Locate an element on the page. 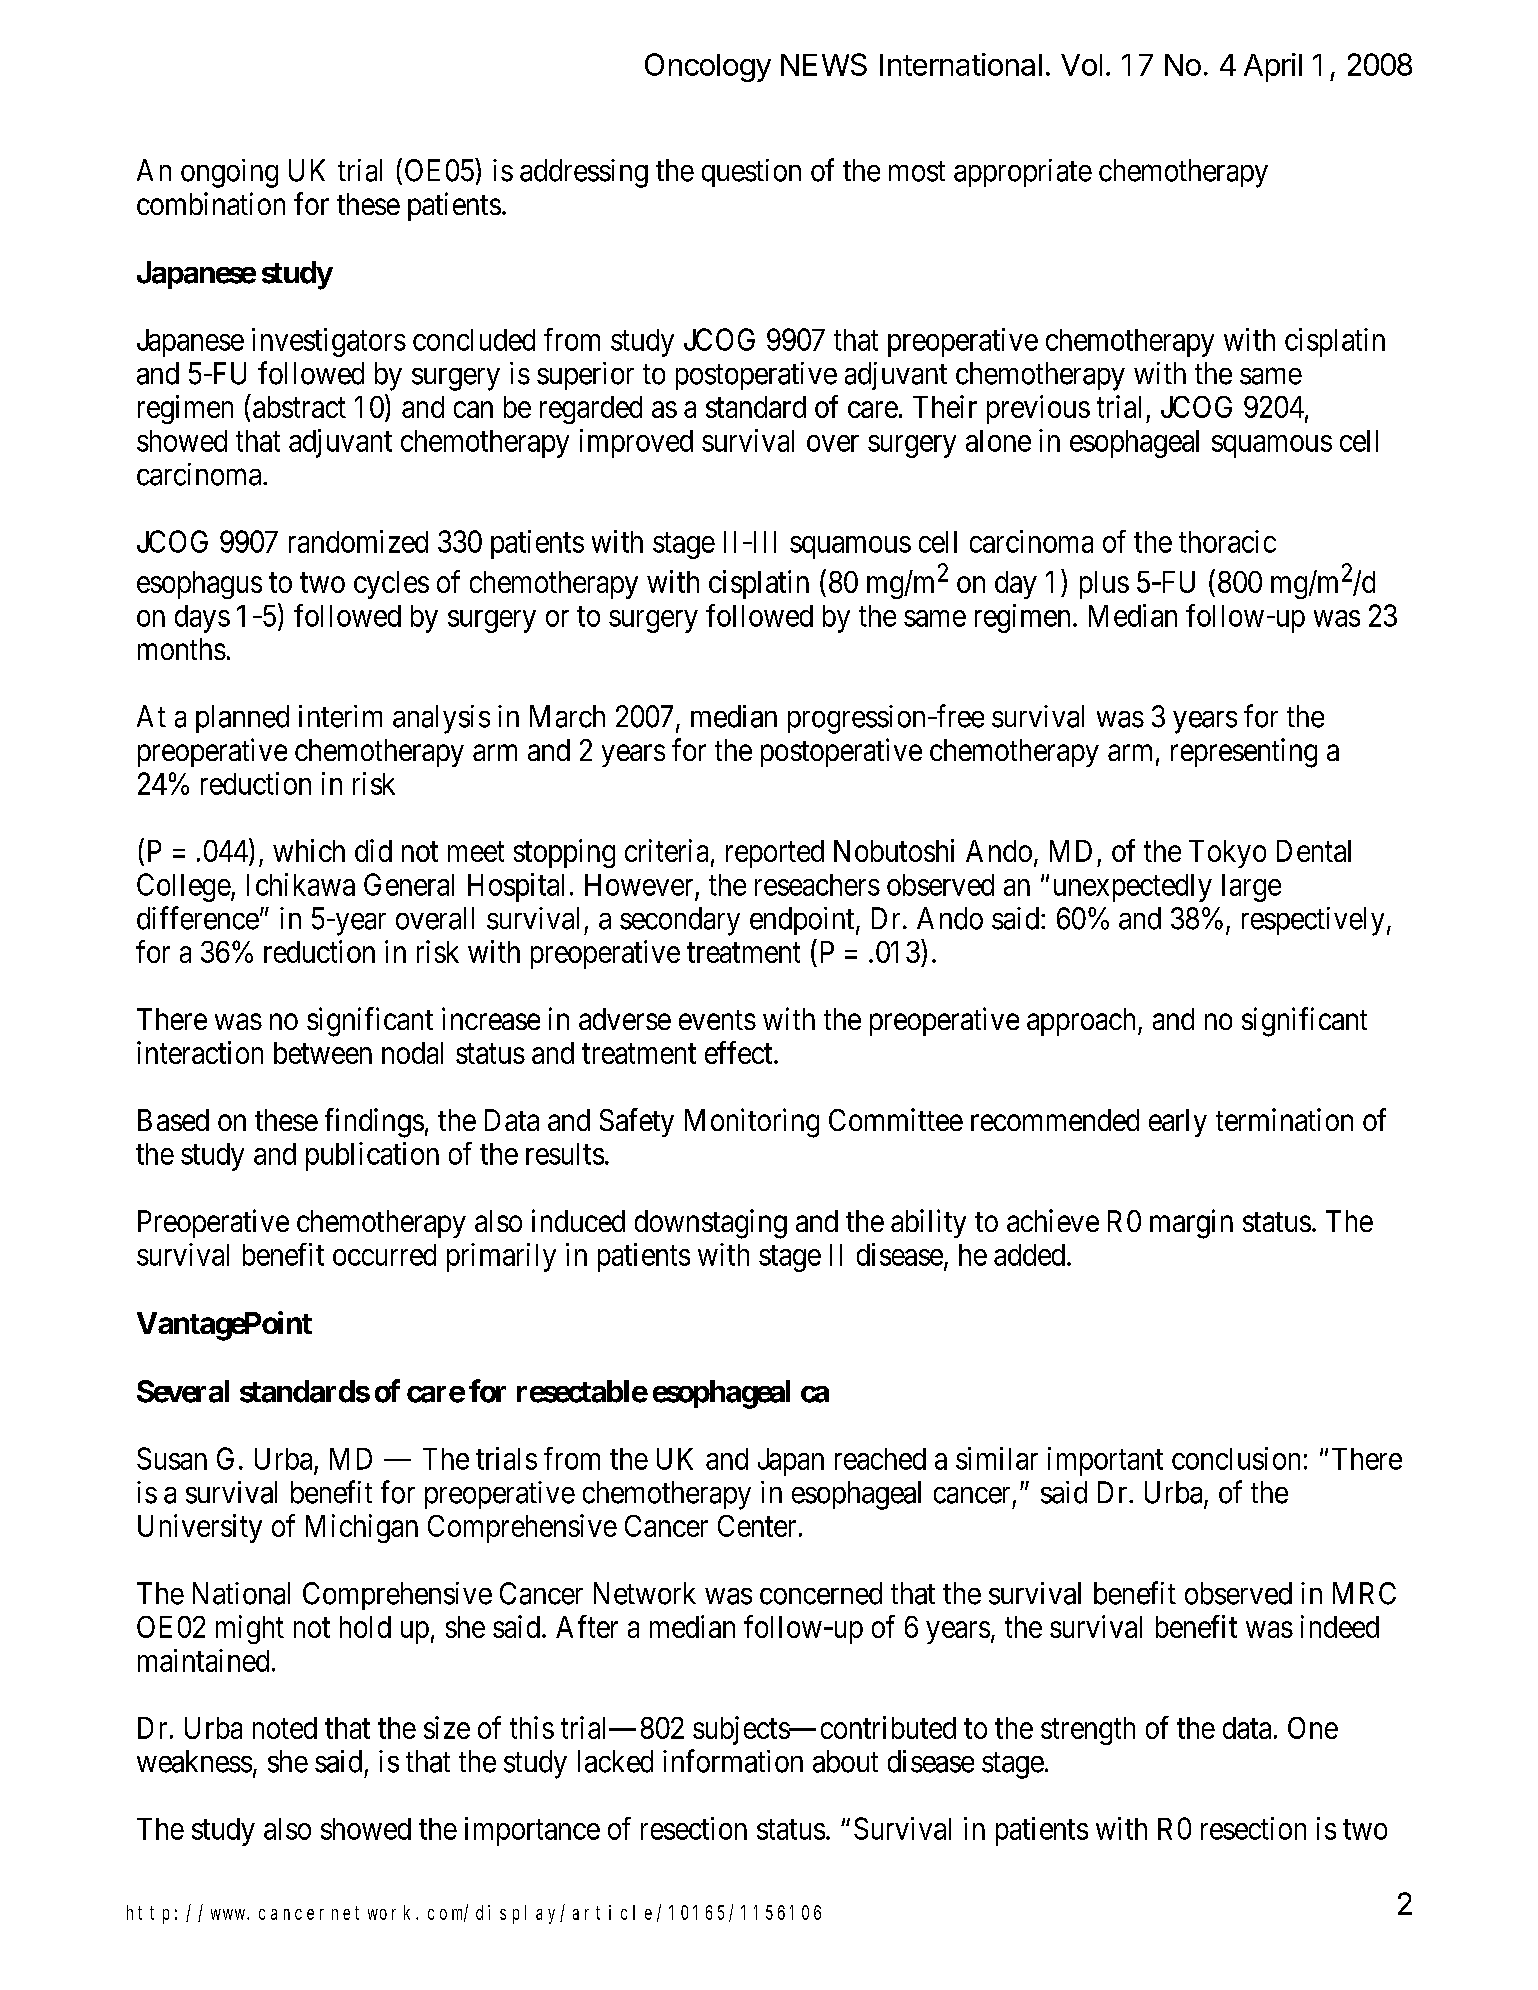 The height and width of the page is (1990, 1538). strength is located at coordinates (1088, 1731).
